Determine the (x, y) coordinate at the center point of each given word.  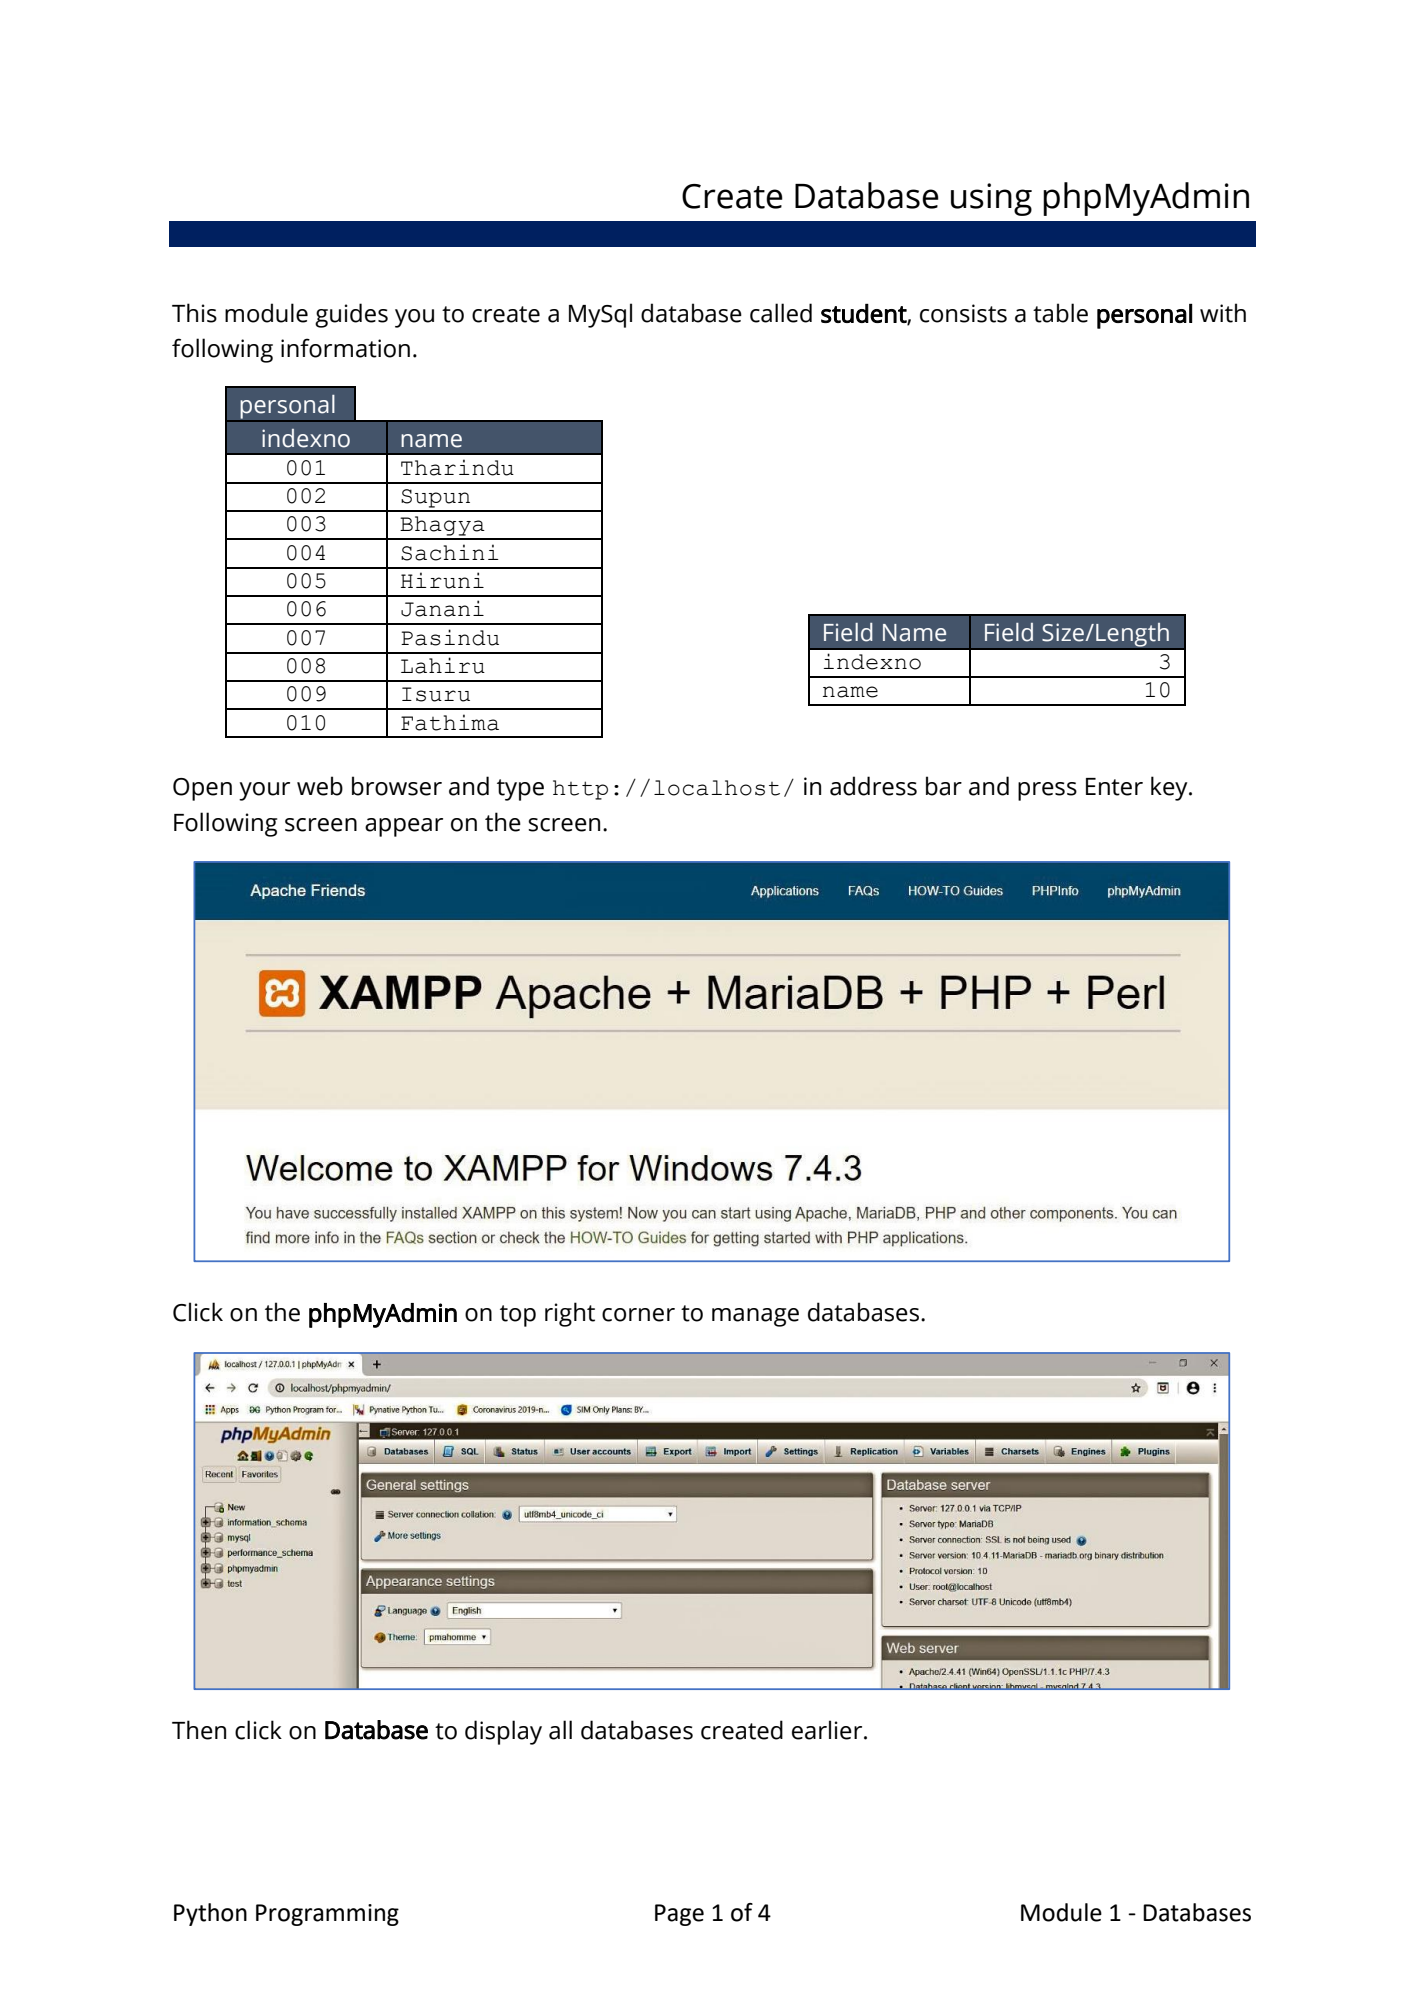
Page (679, 1915)
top (518, 1316)
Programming (327, 1915)
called (781, 313)
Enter (1114, 787)
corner (638, 1315)
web (320, 786)
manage (755, 1317)
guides (351, 315)
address (873, 786)
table (1060, 313)
